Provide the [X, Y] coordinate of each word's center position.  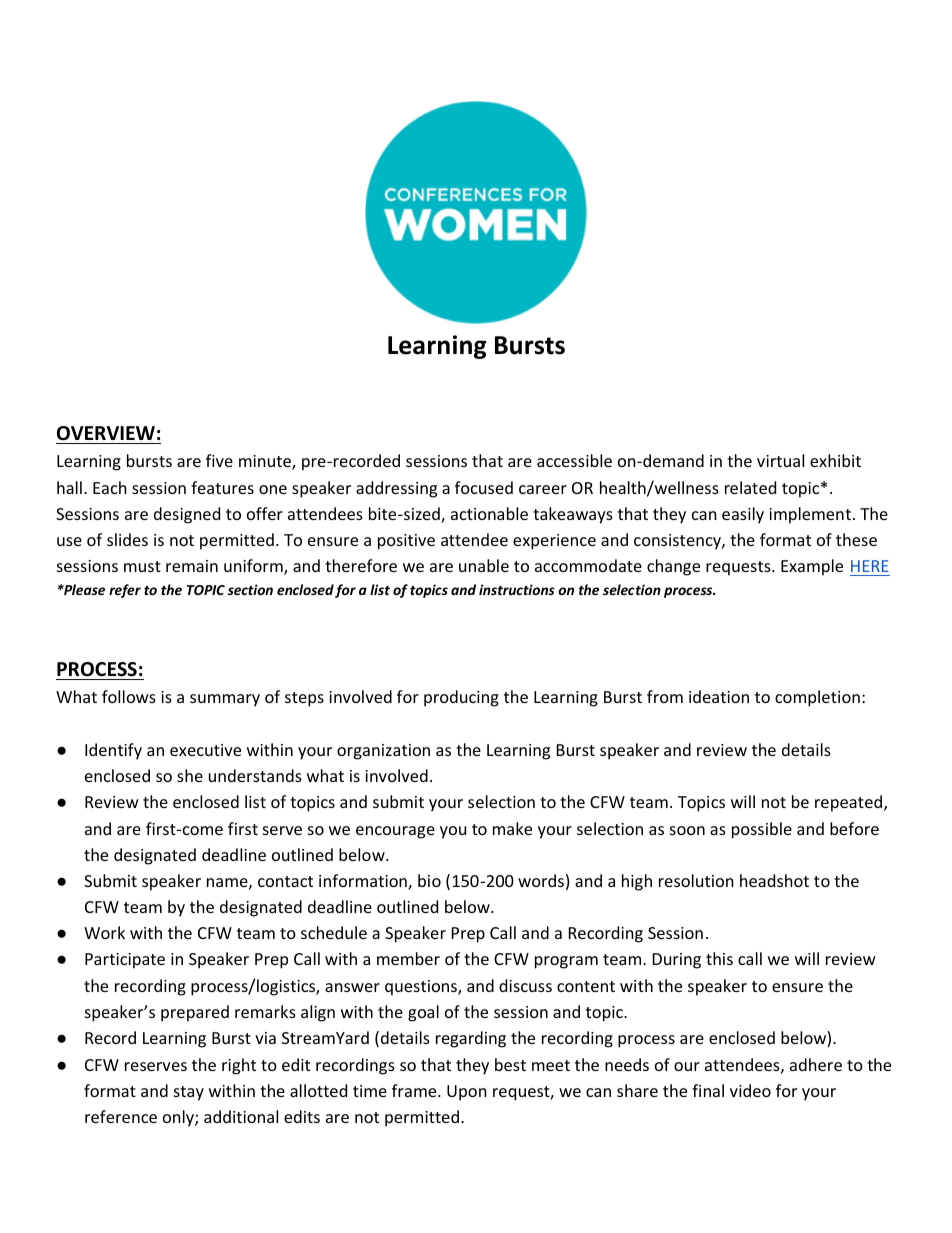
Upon [467, 1093]
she [190, 775]
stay [189, 1093]
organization [383, 752]
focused [484, 487]
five [219, 460]
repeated [850, 803]
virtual [780, 460]
